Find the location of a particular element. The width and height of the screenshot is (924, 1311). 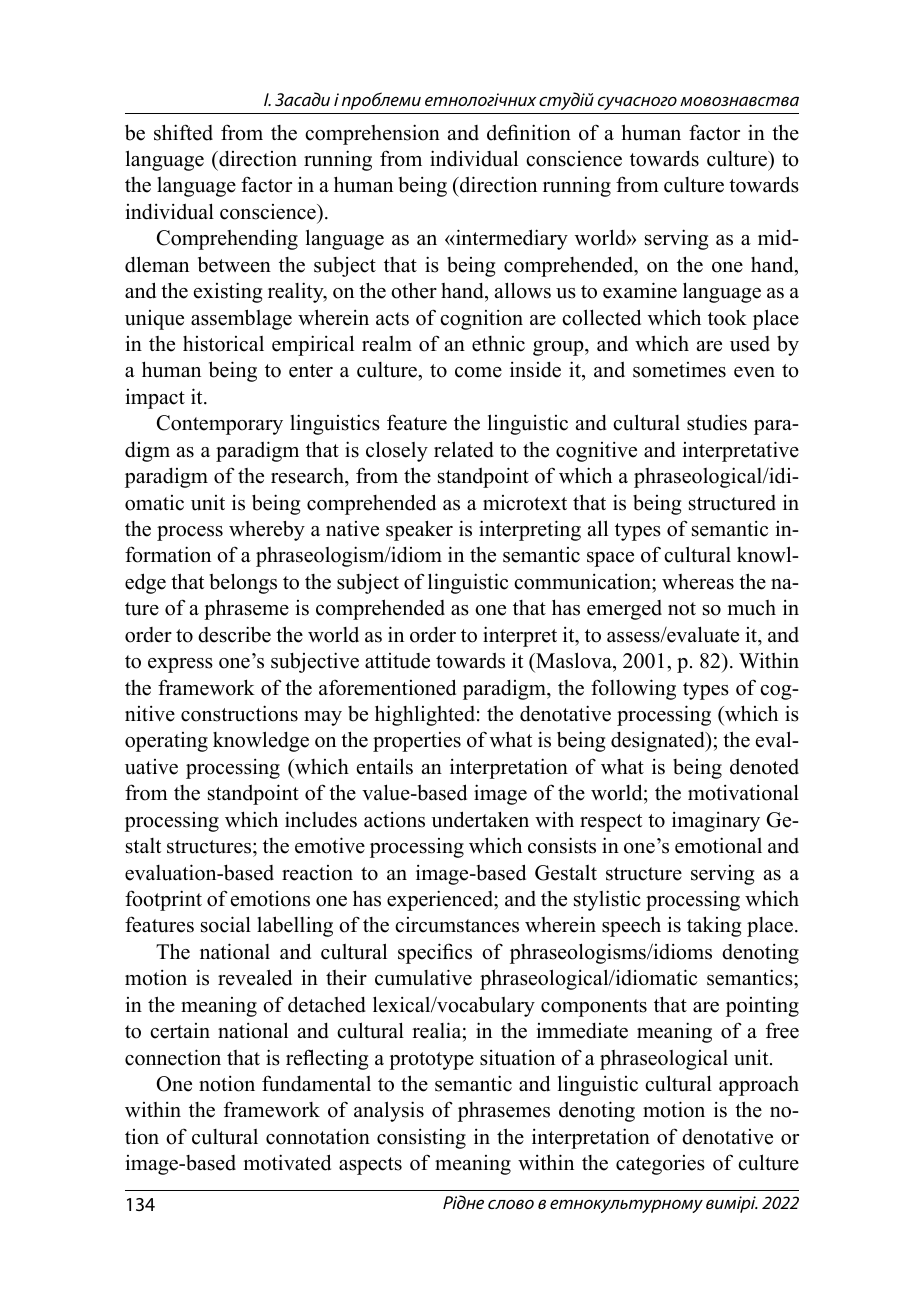

motivated is located at coordinates (287, 1162).
